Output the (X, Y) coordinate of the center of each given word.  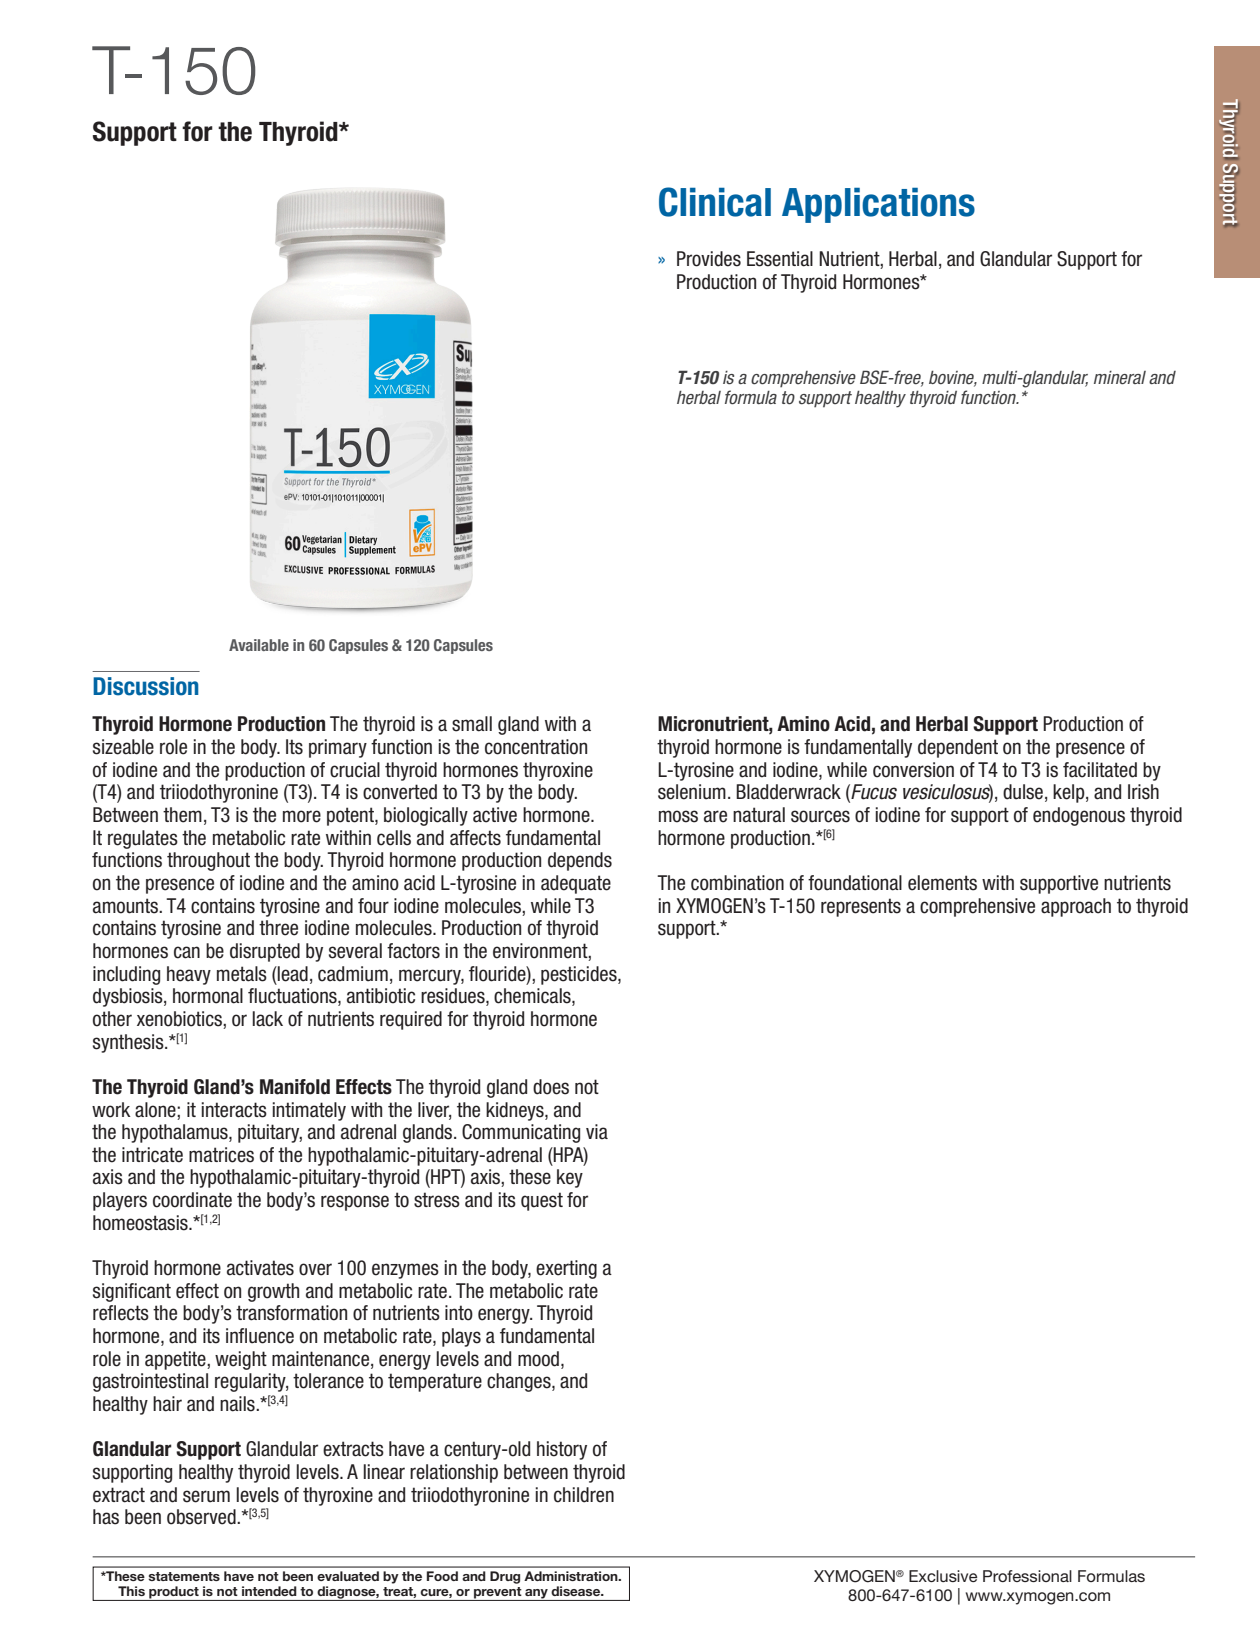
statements (184, 1576)
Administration (572, 1576)
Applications (878, 205)
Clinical (715, 202)
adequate (576, 884)
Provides (709, 259)
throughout (208, 861)
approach (1076, 907)
